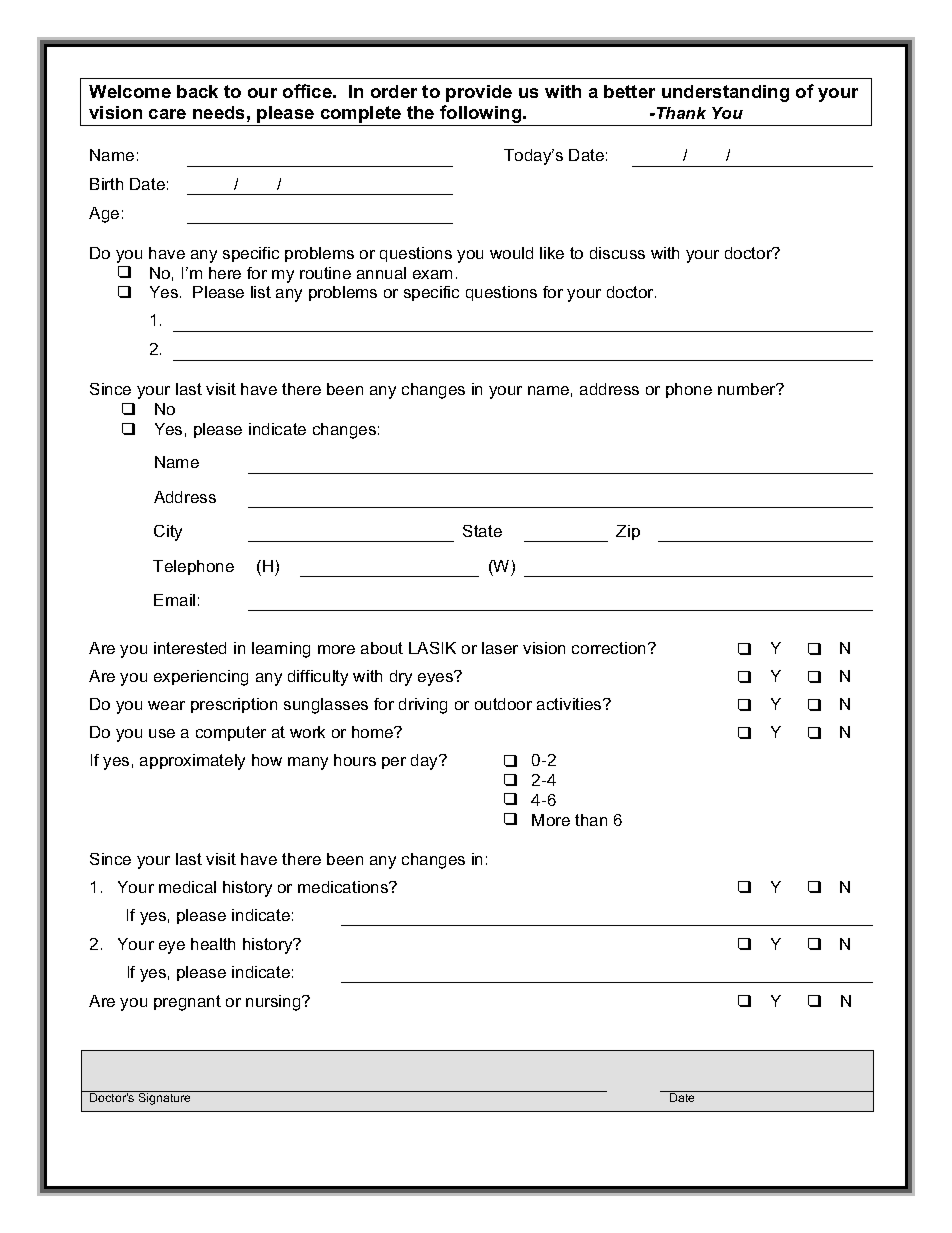  What do you see at coordinates (192, 762) in the image?
I see `approximately` at bounding box center [192, 762].
